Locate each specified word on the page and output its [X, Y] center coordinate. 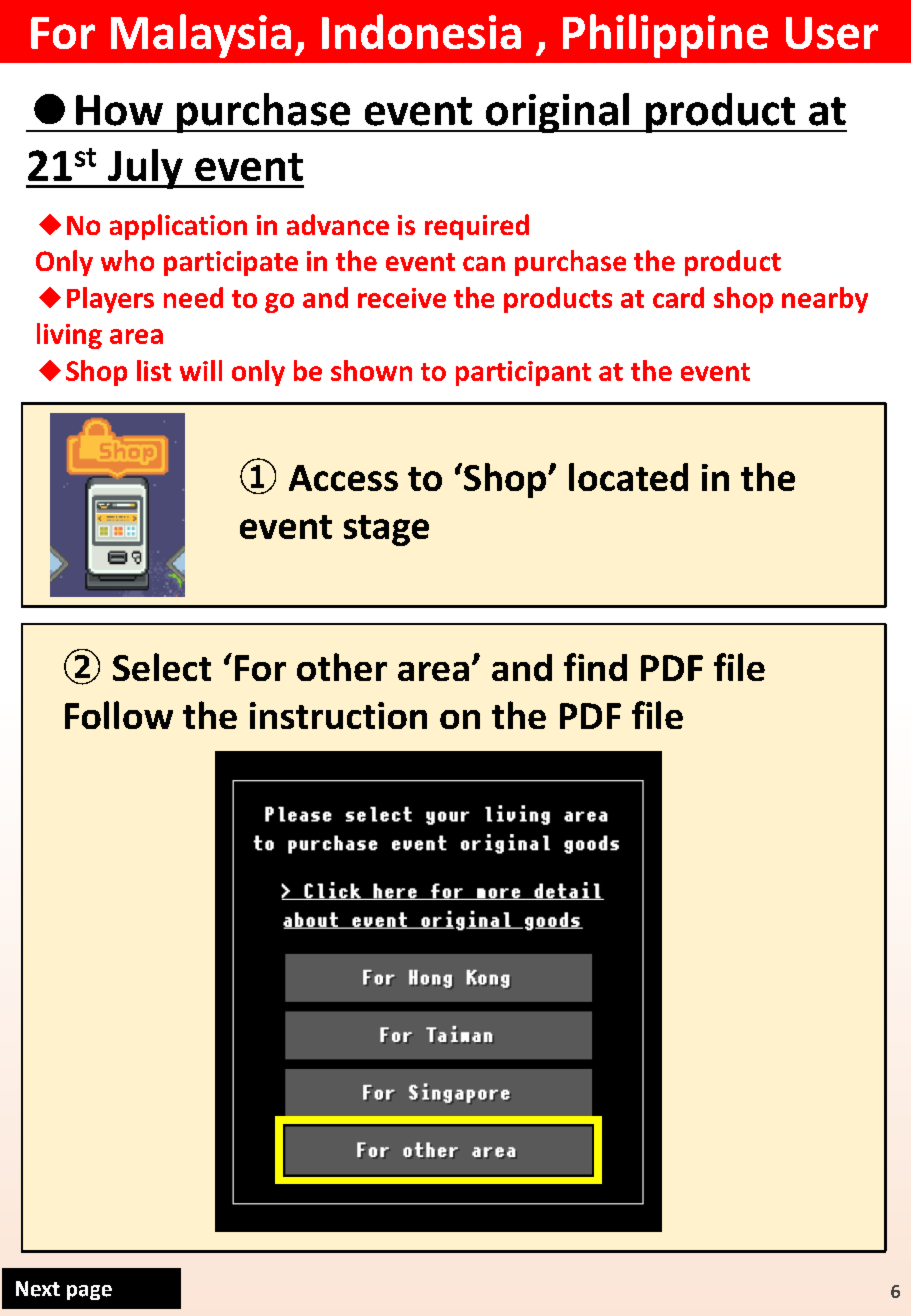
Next [38, 1289]
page [89, 1292]
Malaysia [201, 36]
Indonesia [421, 31]
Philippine [665, 36]
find [595, 667]
